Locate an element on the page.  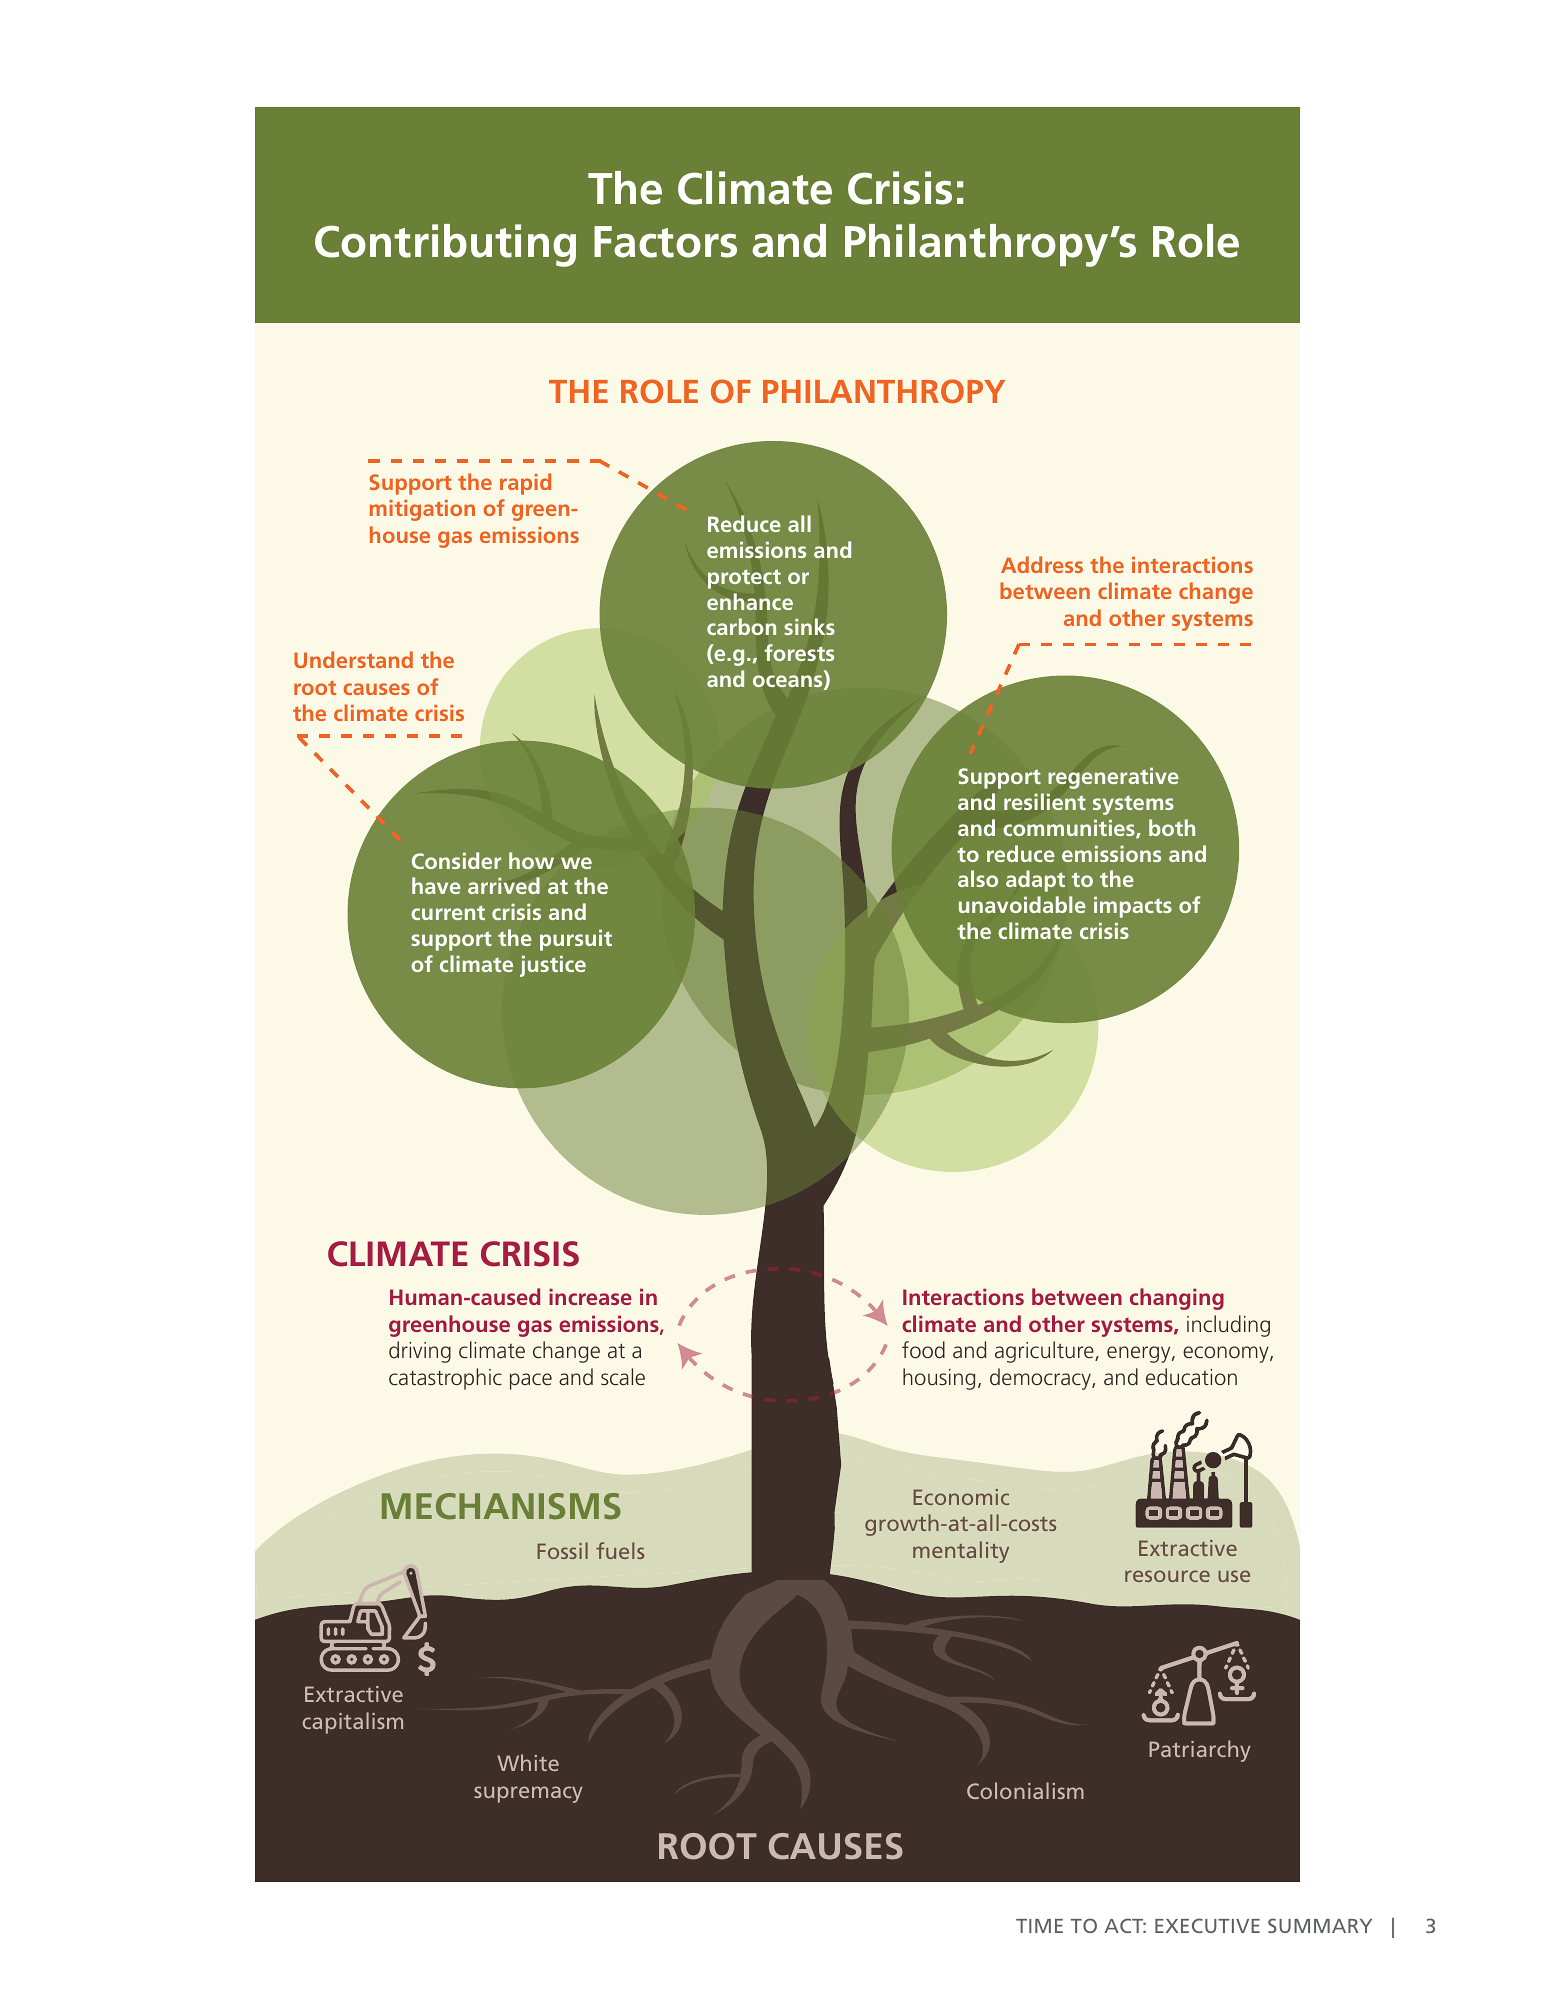
both is located at coordinates (1172, 827).
